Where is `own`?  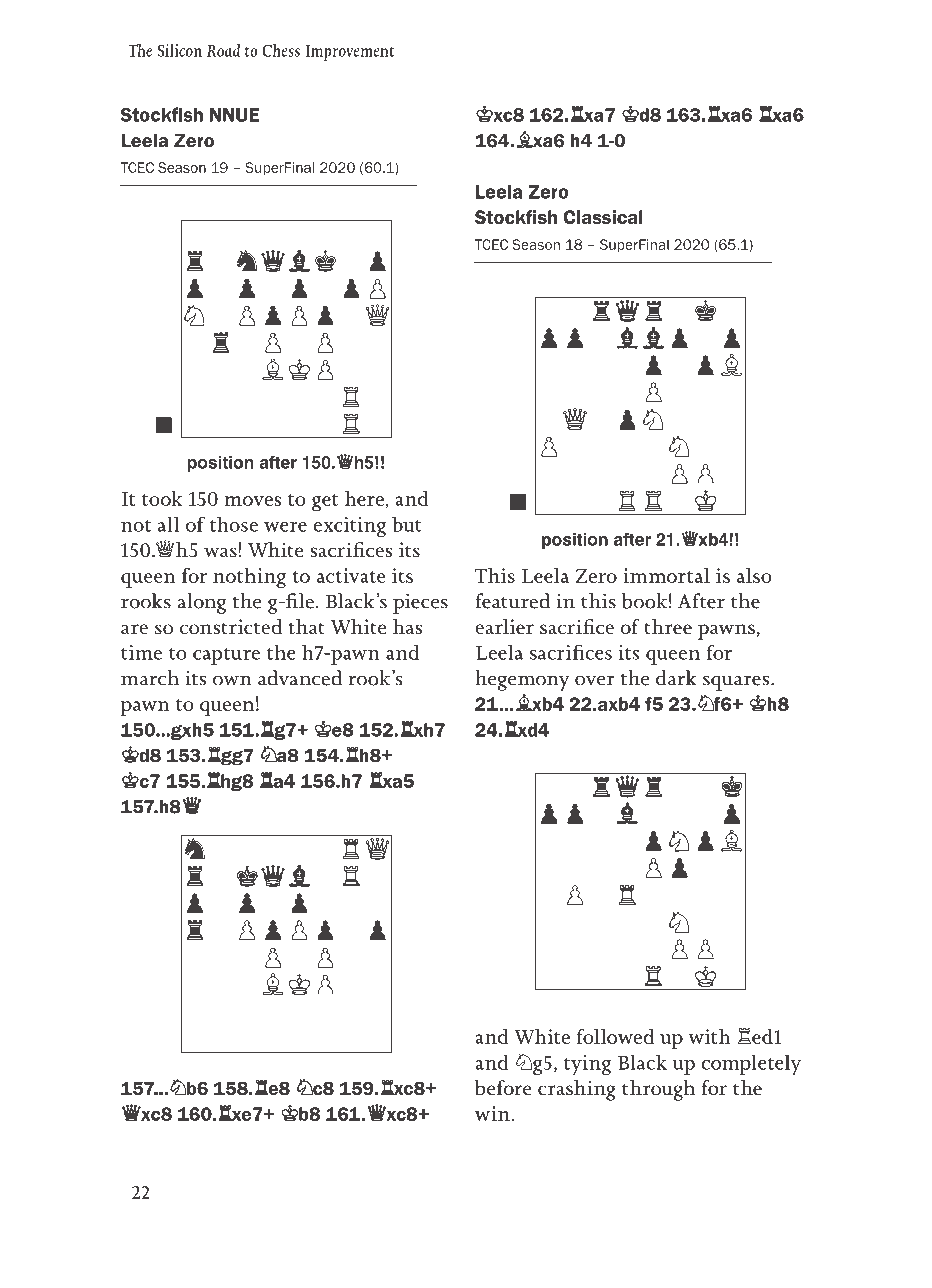
own is located at coordinates (232, 681).
